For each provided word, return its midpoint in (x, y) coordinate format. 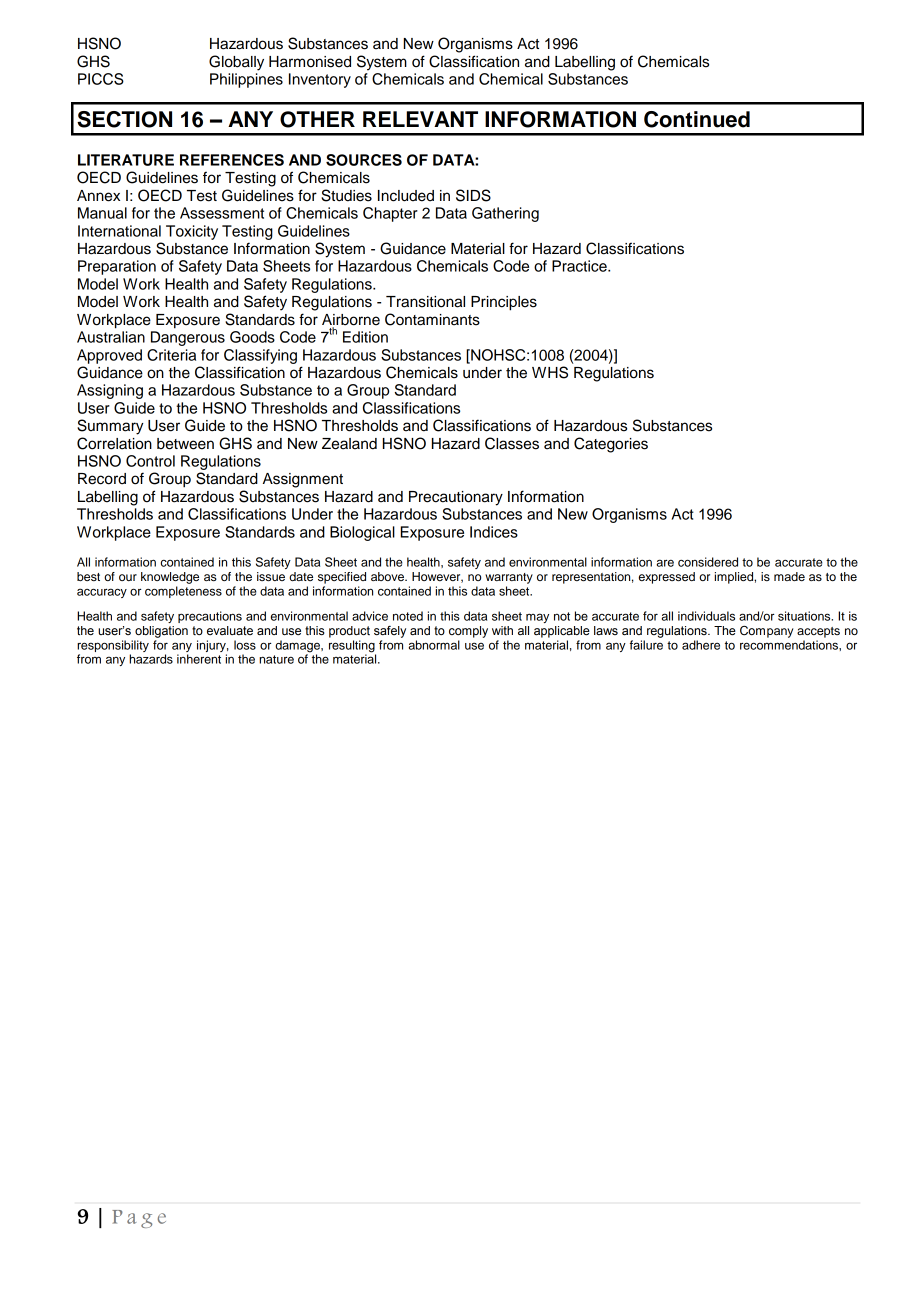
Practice (580, 266)
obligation (161, 632)
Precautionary (456, 498)
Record (102, 479)
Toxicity (192, 232)
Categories (611, 445)
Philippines (246, 80)
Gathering (505, 214)
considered (708, 562)
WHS (550, 372)
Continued (697, 119)
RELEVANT (420, 119)
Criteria (171, 355)
